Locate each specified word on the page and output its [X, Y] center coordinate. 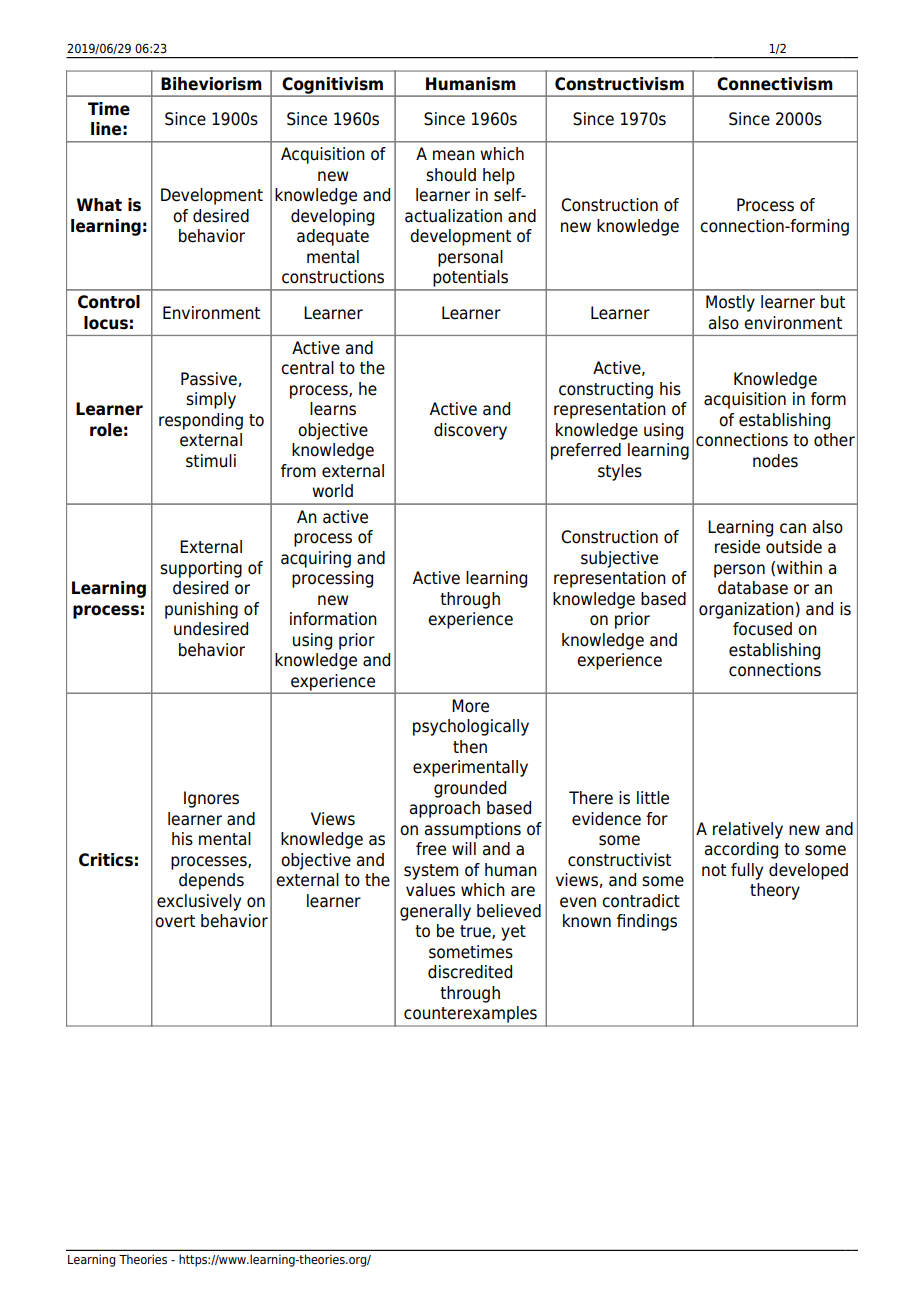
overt [175, 921]
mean [454, 155]
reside [737, 547]
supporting [201, 569]
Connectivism [775, 84]
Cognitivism [332, 86]
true [476, 932]
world [332, 491]
